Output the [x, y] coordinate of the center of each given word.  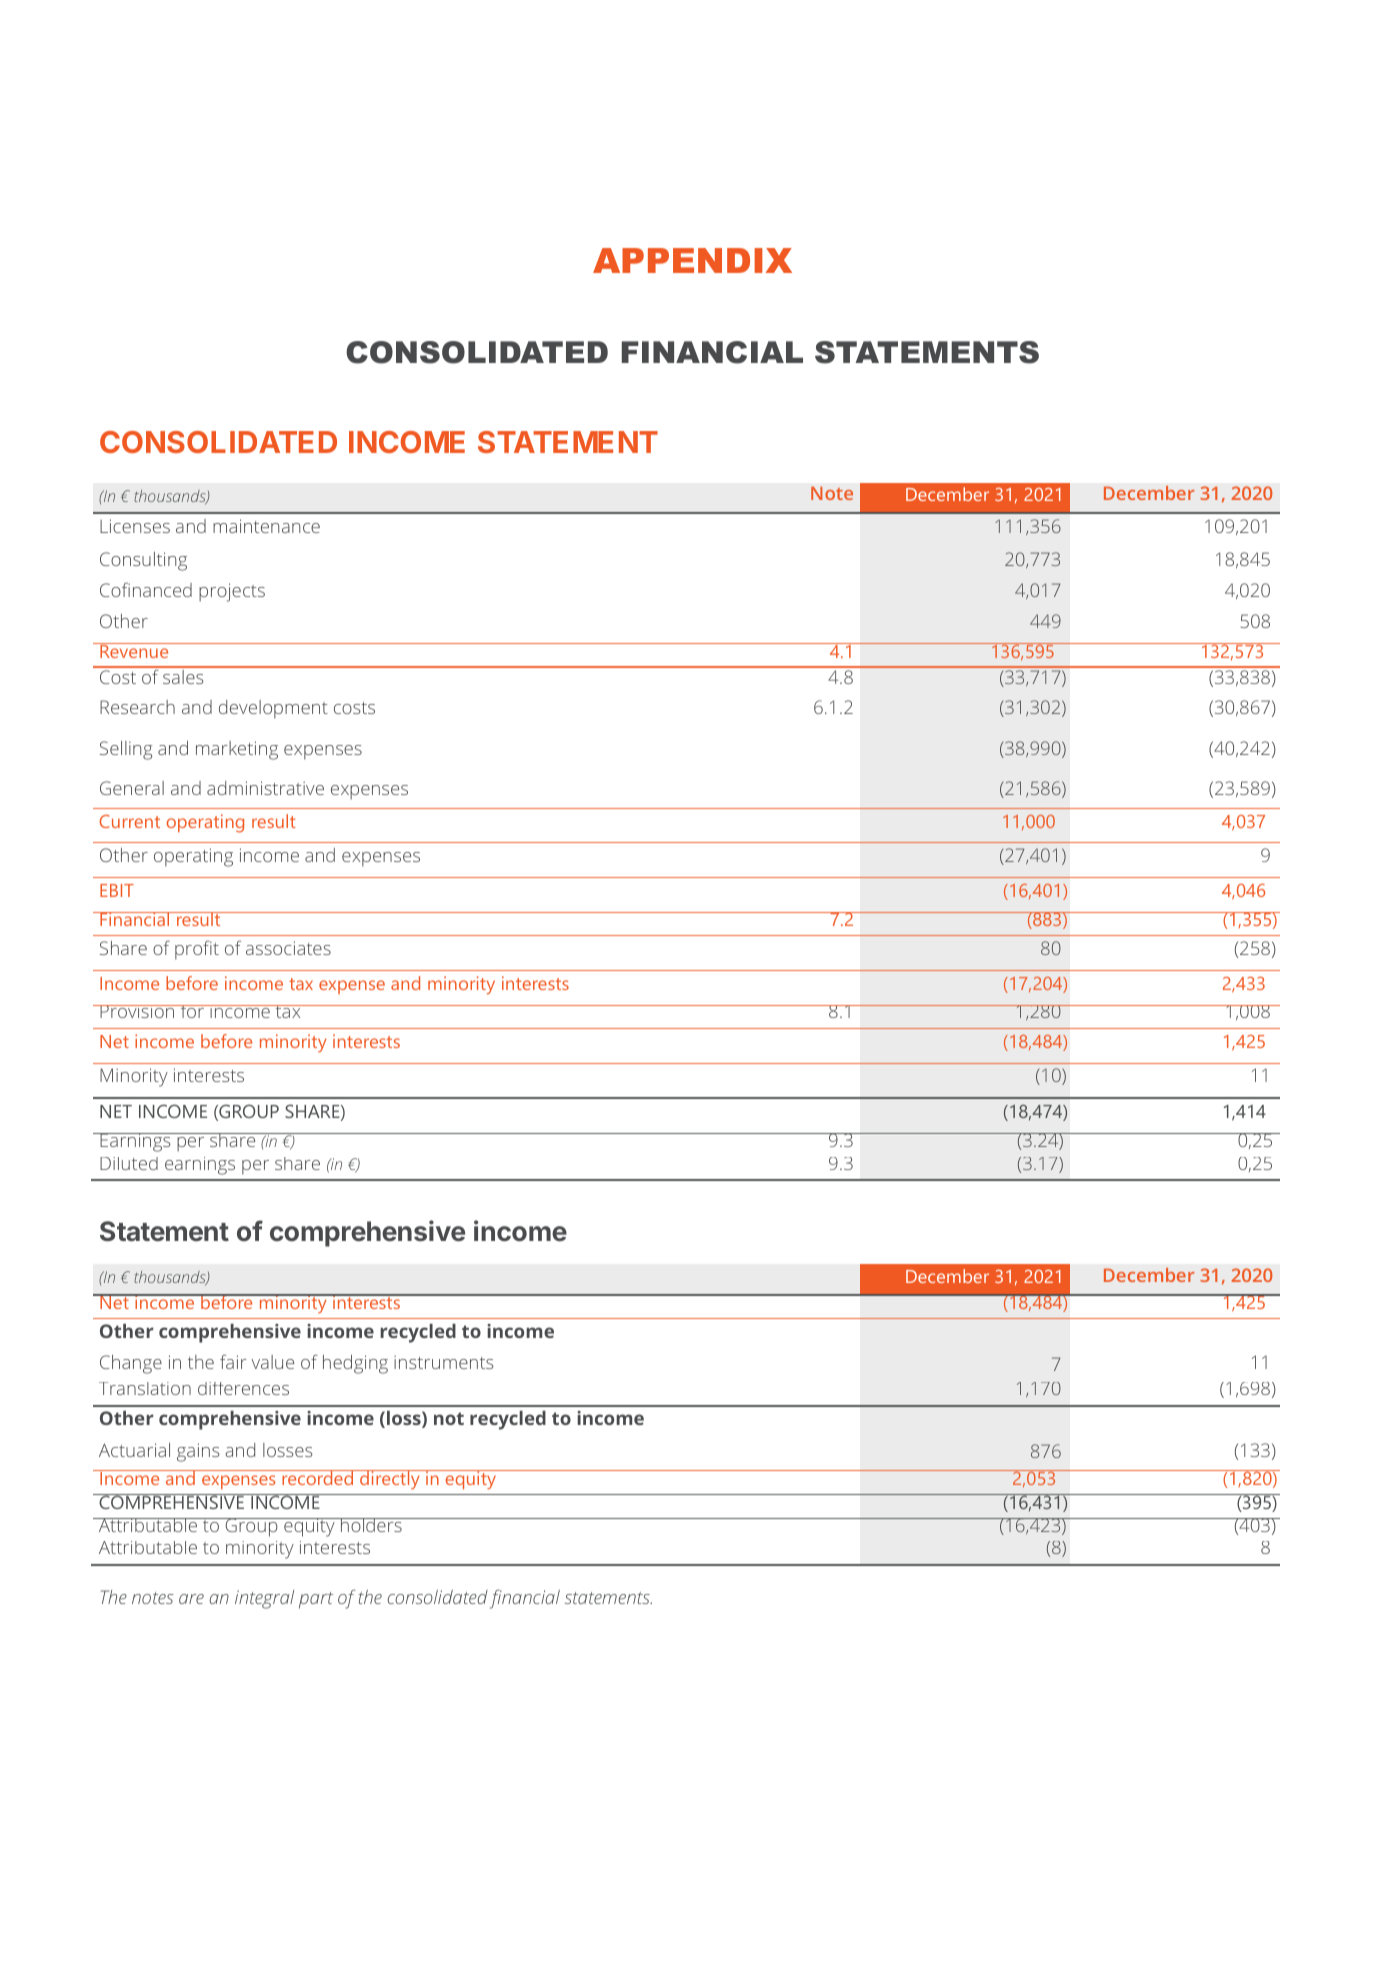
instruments [444, 1362]
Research [137, 707]
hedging [355, 1364]
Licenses [135, 526]
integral [264, 1599]
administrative [265, 788]
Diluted [129, 1163]
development [273, 709]
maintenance [266, 526]
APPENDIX [692, 260]
